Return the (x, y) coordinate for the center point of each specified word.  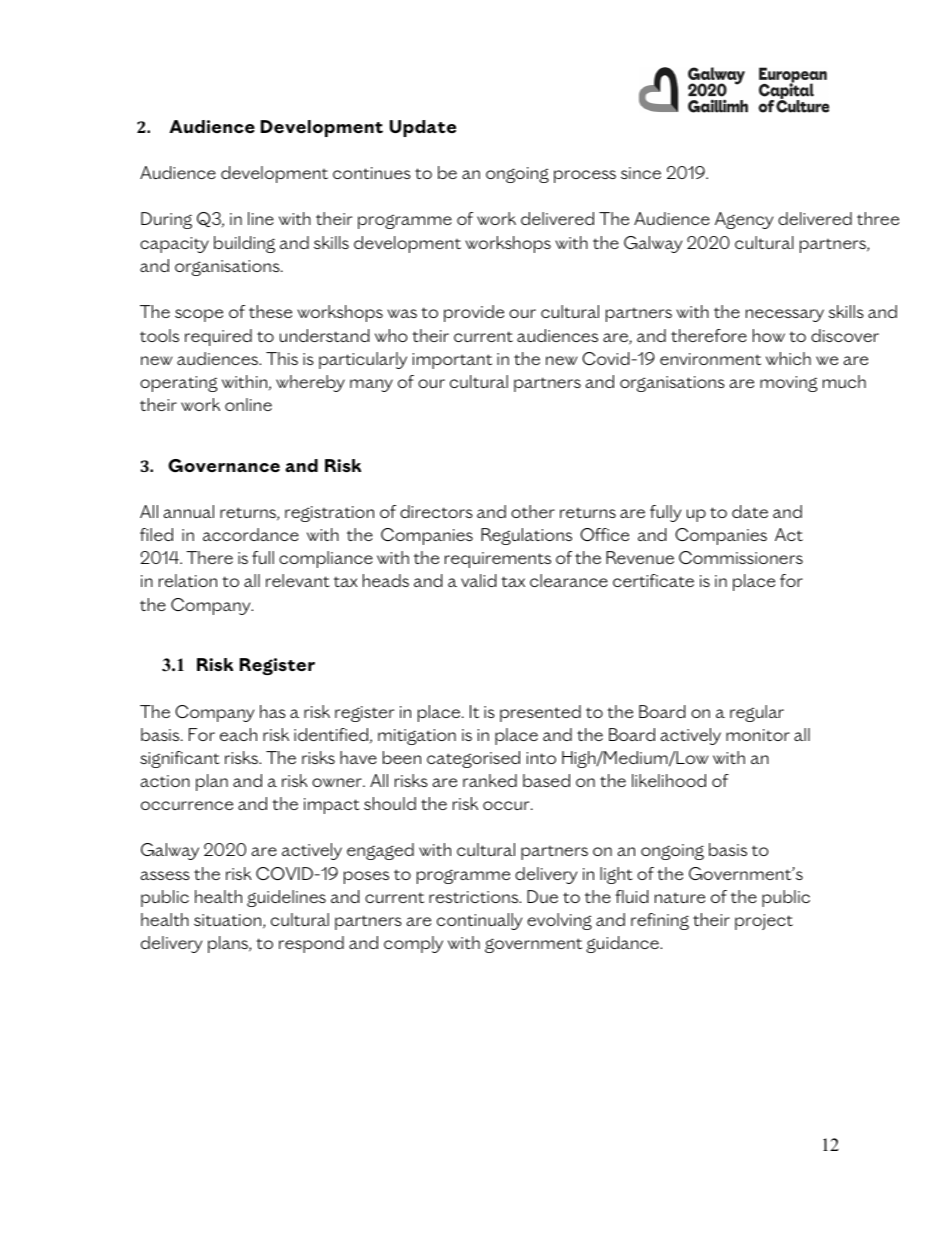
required (218, 337)
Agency (744, 220)
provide (474, 313)
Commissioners (741, 557)
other (533, 511)
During (166, 220)
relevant (298, 580)
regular (757, 713)
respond (311, 944)
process (585, 176)
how (769, 335)
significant (180, 759)
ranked (490, 780)
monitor (758, 735)
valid (479, 580)
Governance (224, 465)
